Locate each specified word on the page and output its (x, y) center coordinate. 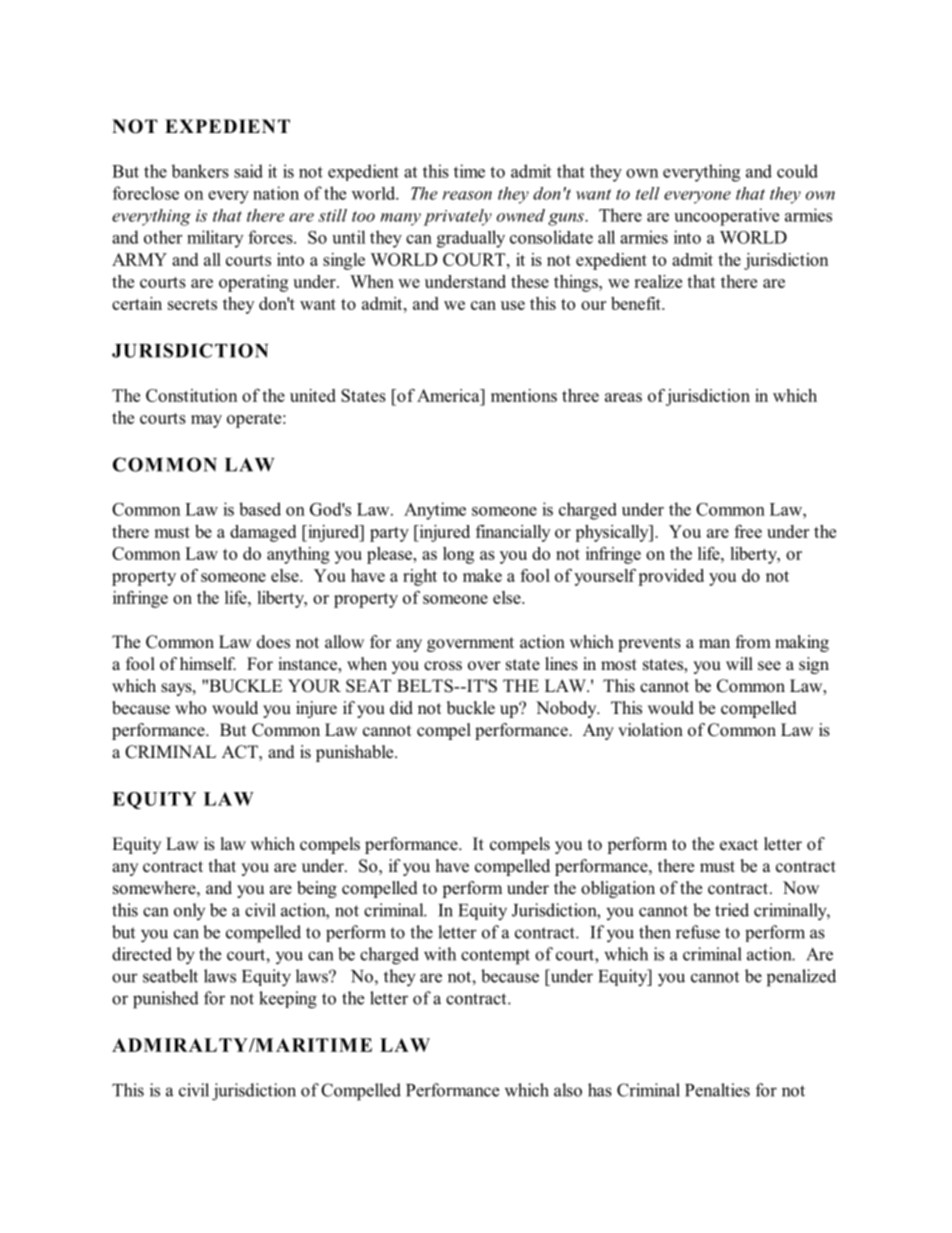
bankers (200, 171)
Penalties (717, 1090)
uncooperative (726, 217)
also (568, 1090)
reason (467, 195)
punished (166, 1000)
